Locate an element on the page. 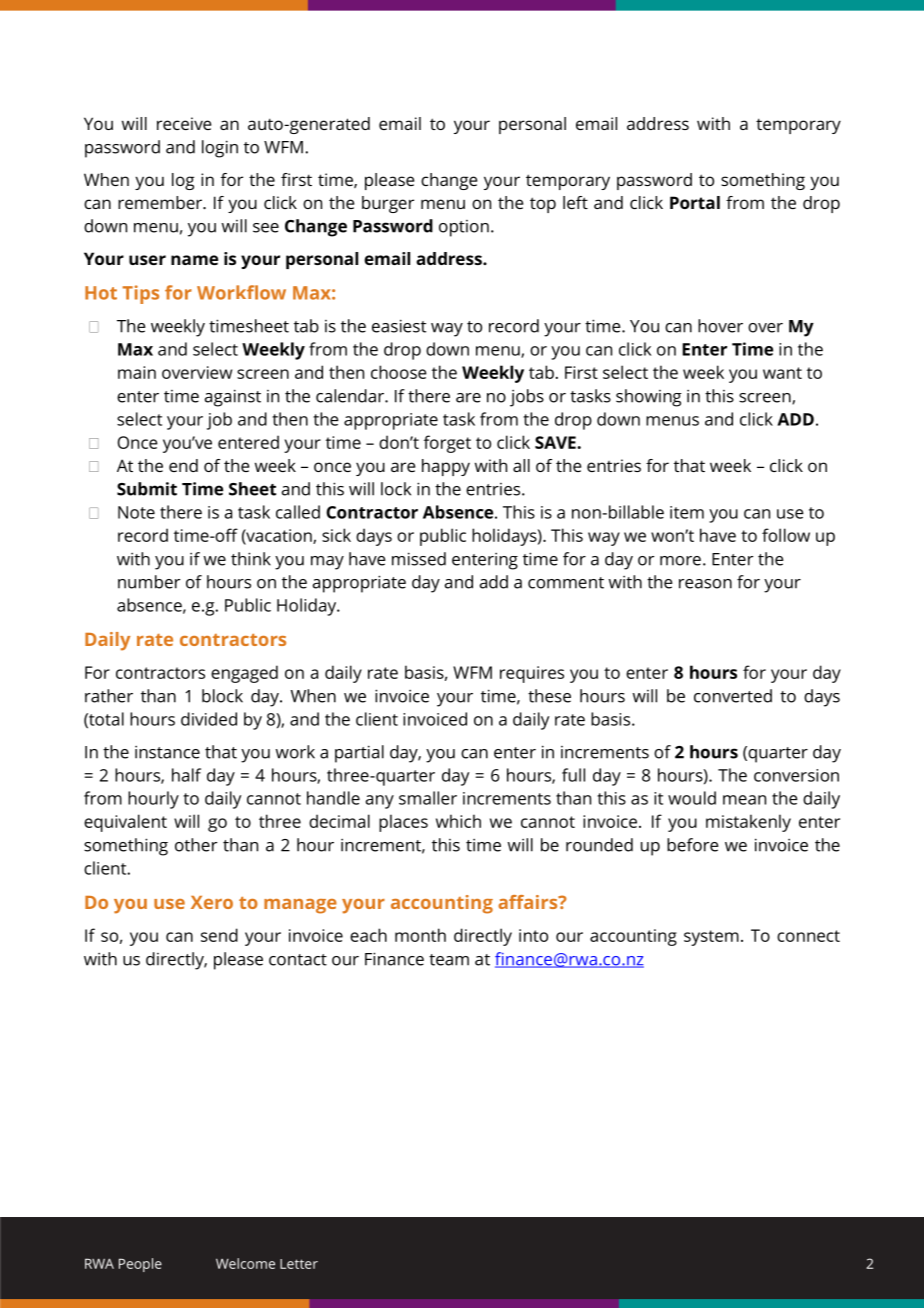 The height and width of the document is (1308, 924). divided is located at coordinates (209, 719).
